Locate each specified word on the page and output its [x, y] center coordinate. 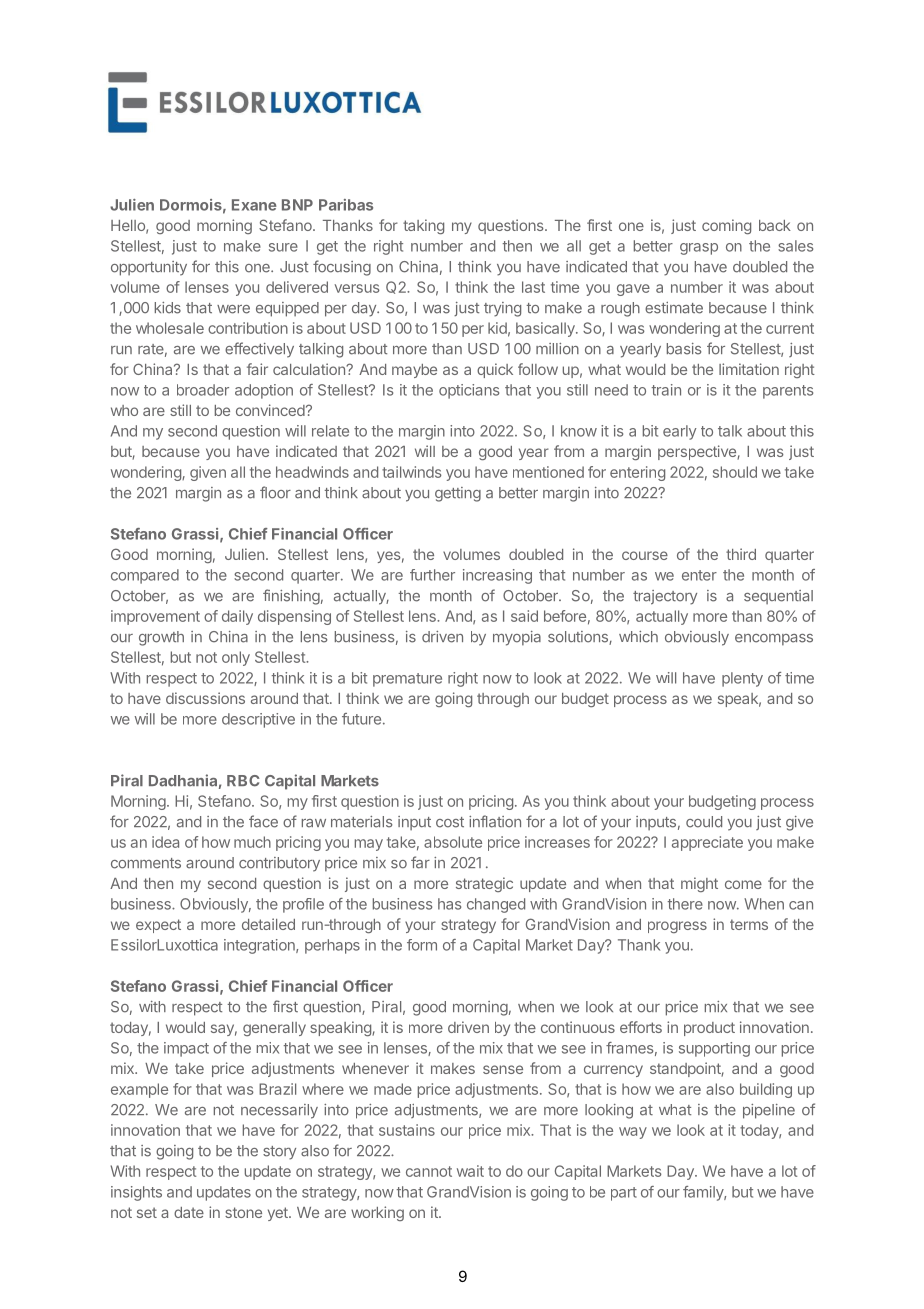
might [699, 884]
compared [145, 576]
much [252, 842]
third [741, 554]
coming [726, 226]
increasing [497, 576]
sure [283, 247]
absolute [453, 842]
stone [243, 1212]
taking [423, 226]
